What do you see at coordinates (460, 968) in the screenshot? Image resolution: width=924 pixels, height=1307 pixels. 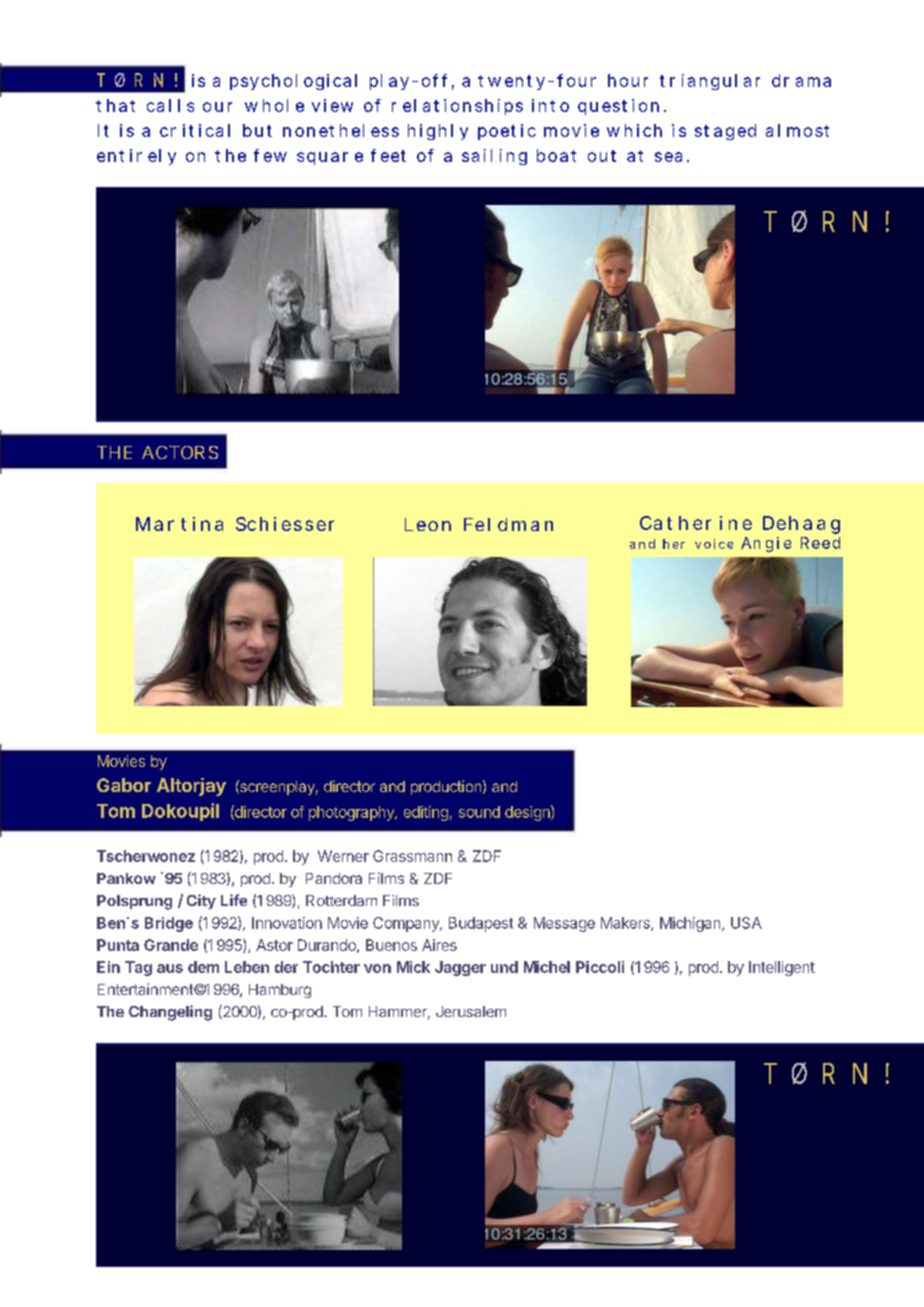 I see `Jagger` at bounding box center [460, 968].
